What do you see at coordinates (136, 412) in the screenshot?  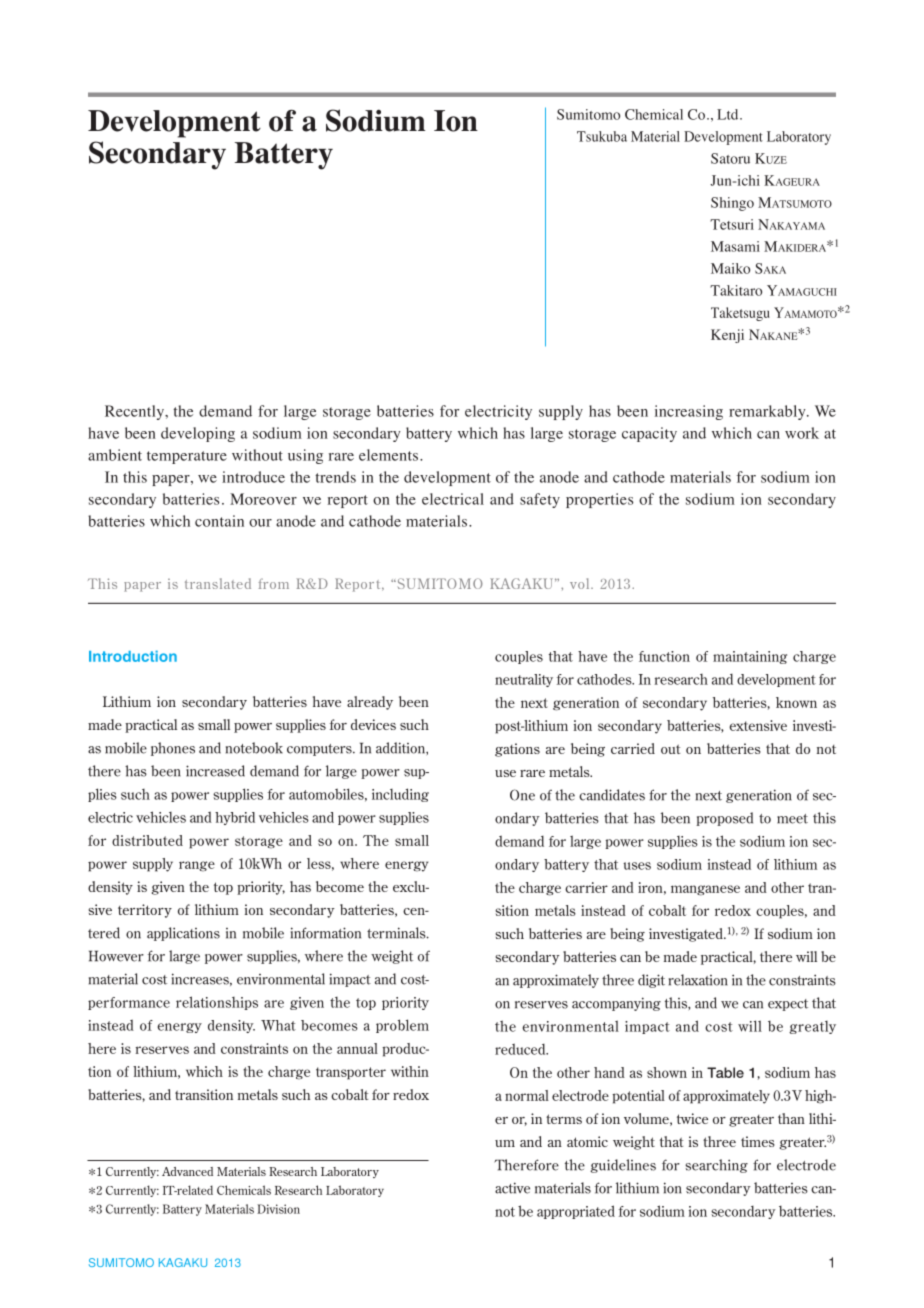 I see `Recently` at bounding box center [136, 412].
